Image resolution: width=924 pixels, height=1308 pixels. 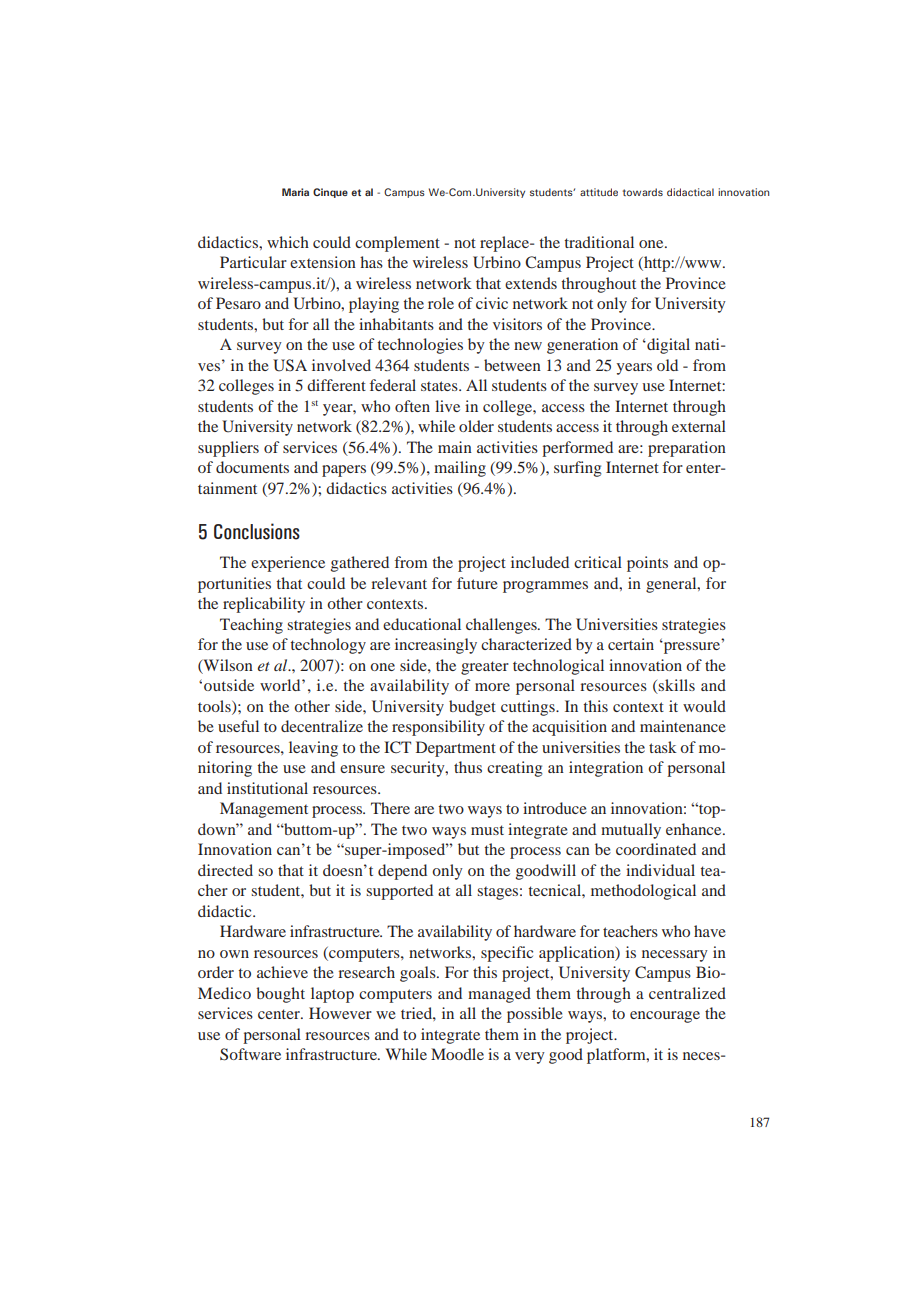 I want to click on which, so click(x=288, y=242).
